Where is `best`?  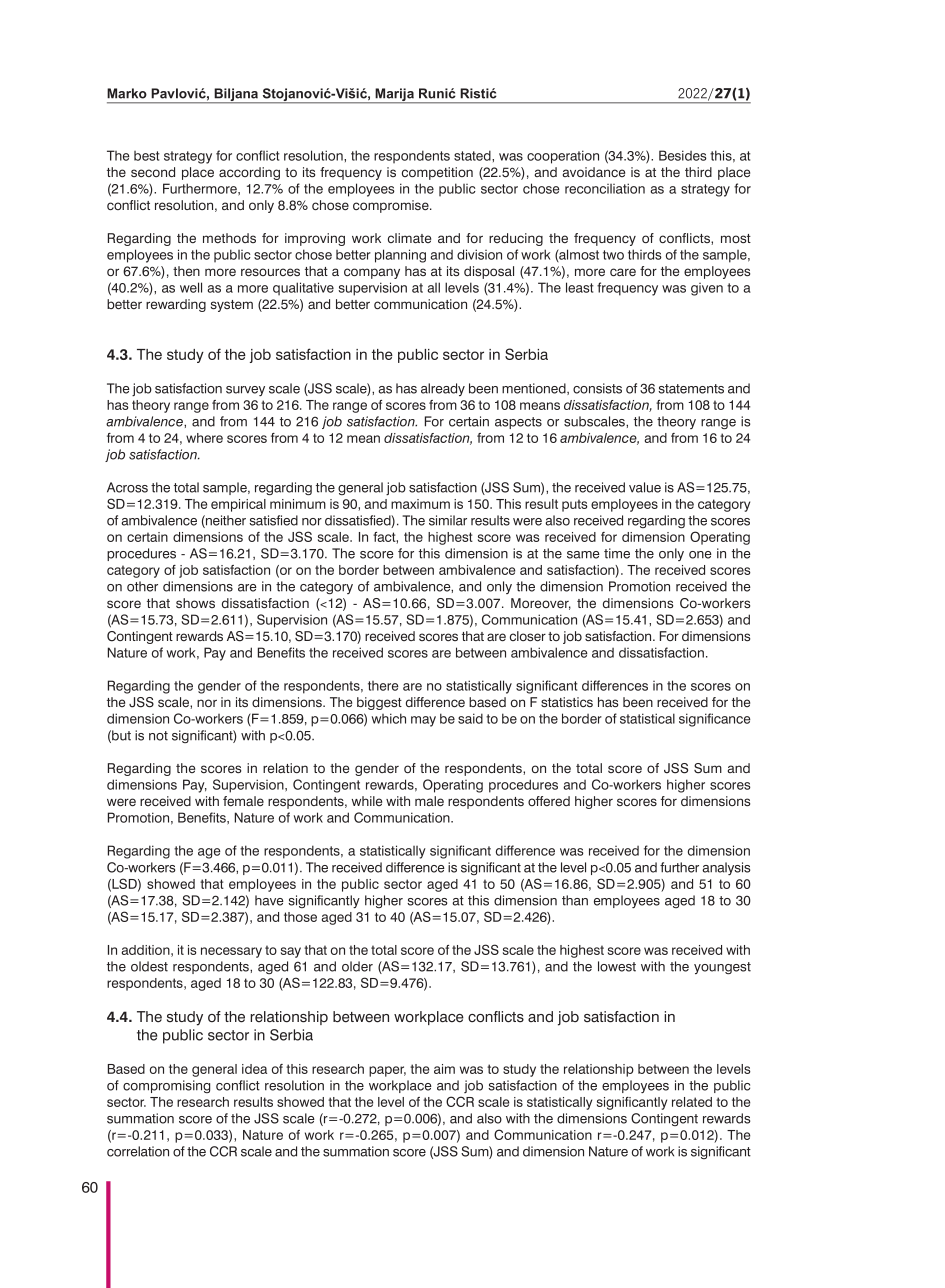 best is located at coordinates (147, 156).
